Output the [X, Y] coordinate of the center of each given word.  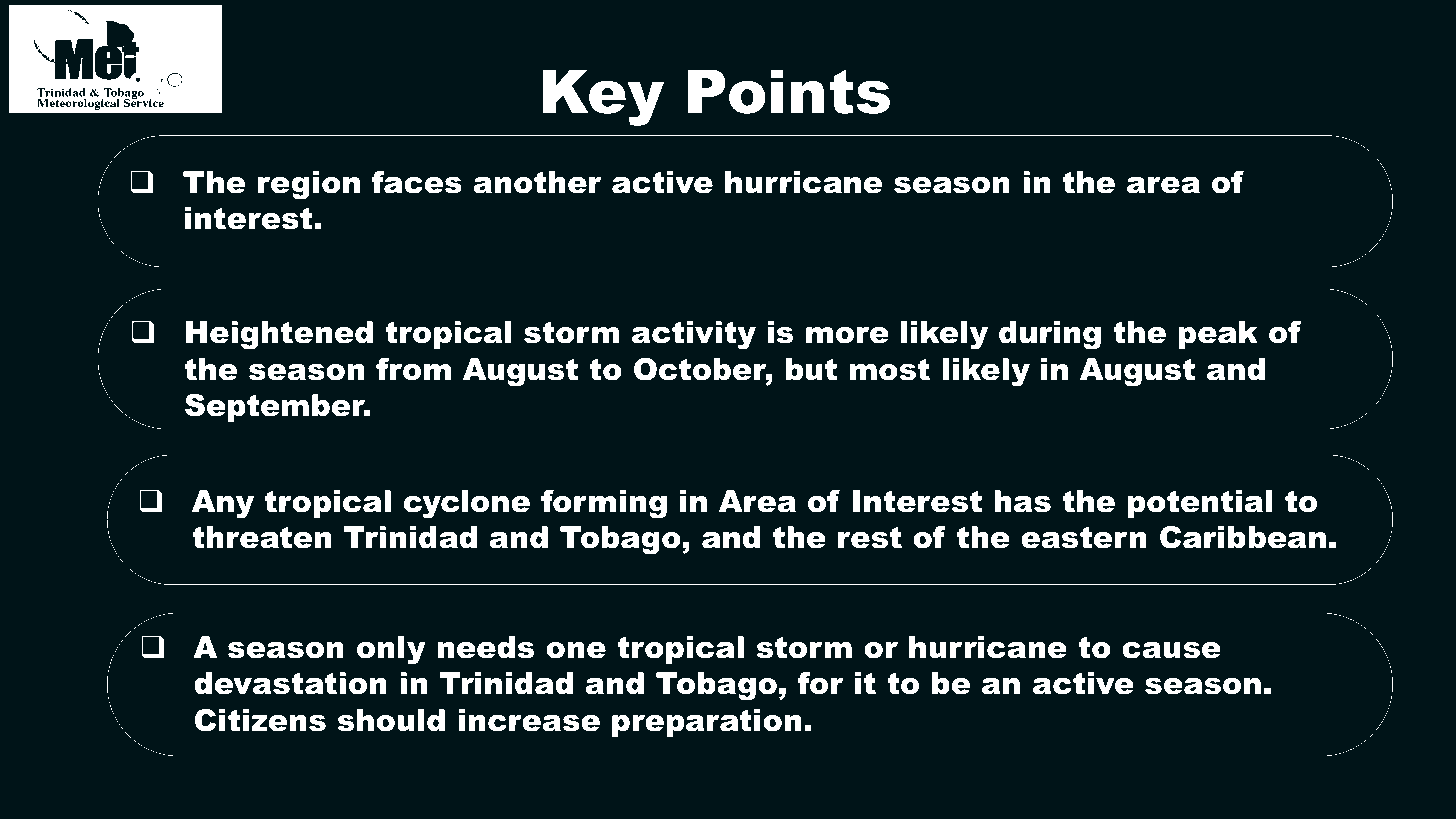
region [309, 185]
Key [603, 97]
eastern [1084, 537]
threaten [262, 537]
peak [1218, 335]
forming [604, 504]
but [811, 369]
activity [694, 335]
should [391, 720]
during [1050, 335]
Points [789, 91]
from [413, 369]
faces [417, 182]
